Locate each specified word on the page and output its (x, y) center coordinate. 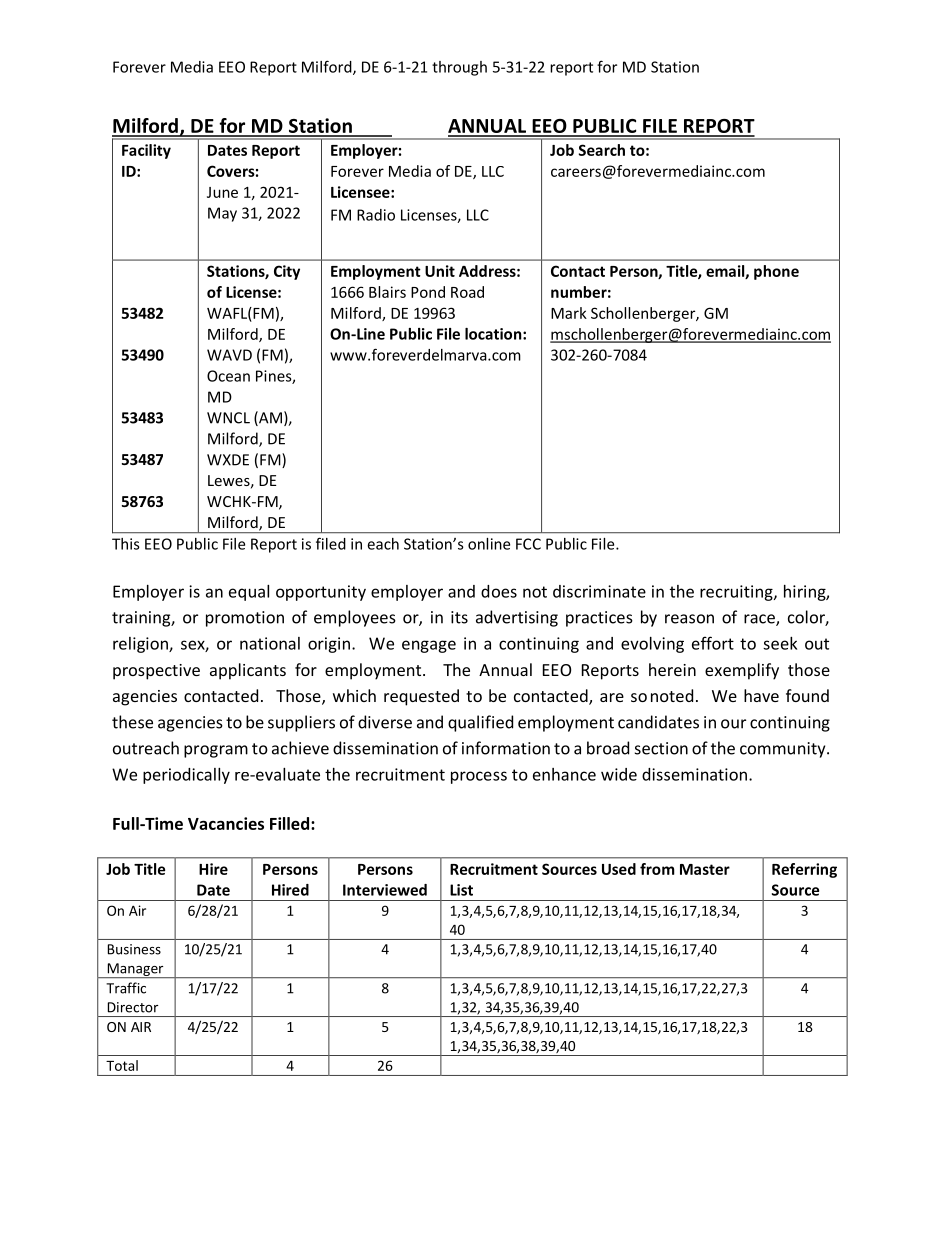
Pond (428, 292)
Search (602, 150)
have (761, 695)
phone (776, 272)
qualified (480, 723)
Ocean (228, 376)
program (216, 751)
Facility (146, 151)
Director (133, 1007)
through (459, 68)
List (461, 890)
